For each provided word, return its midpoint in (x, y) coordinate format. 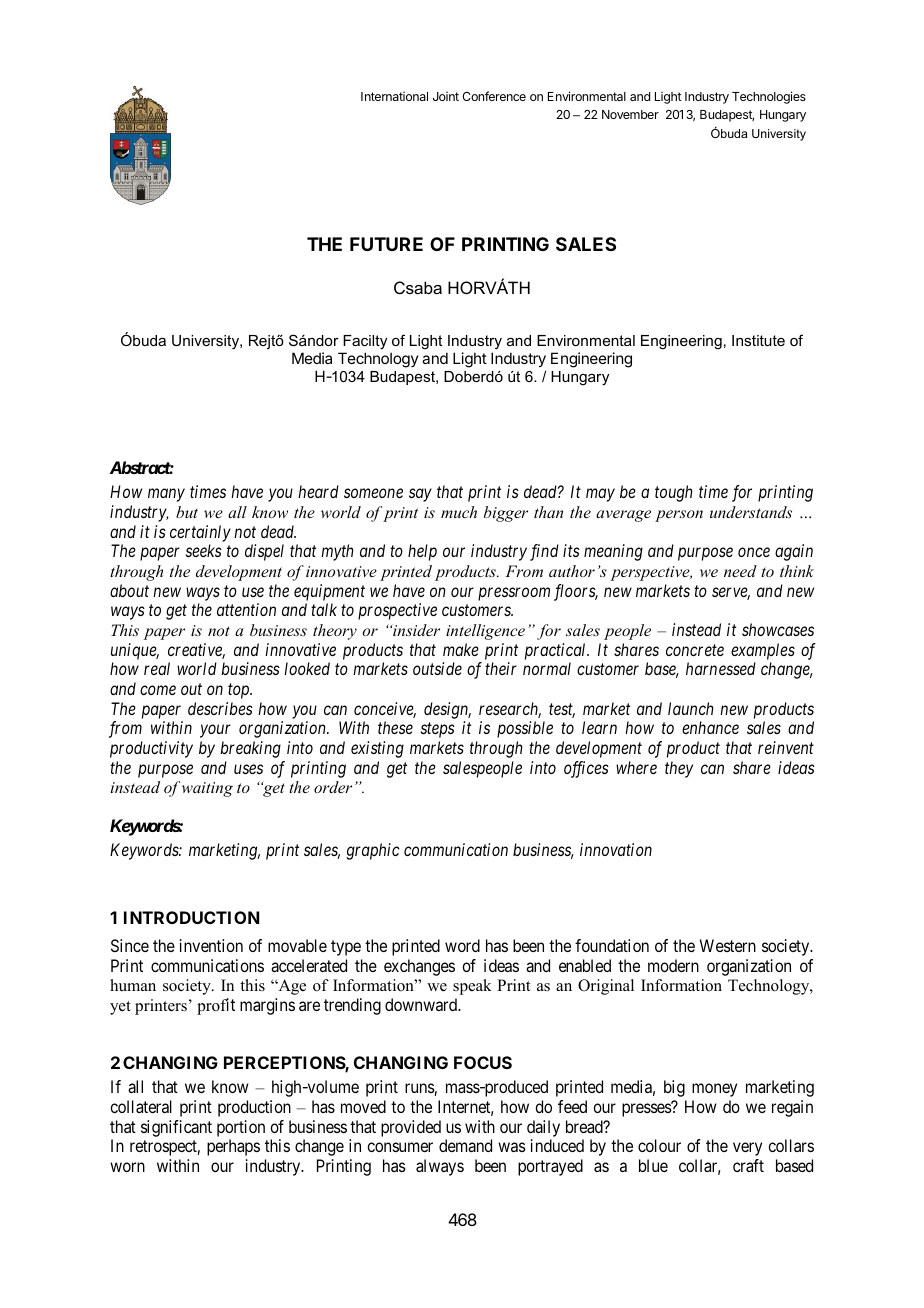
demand (465, 1145)
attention (246, 609)
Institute (758, 340)
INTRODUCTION (191, 917)
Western (728, 945)
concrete (695, 650)
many (166, 495)
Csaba (418, 287)
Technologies (769, 97)
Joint (446, 96)
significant (176, 1128)
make (461, 649)
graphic (373, 851)
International (394, 96)
